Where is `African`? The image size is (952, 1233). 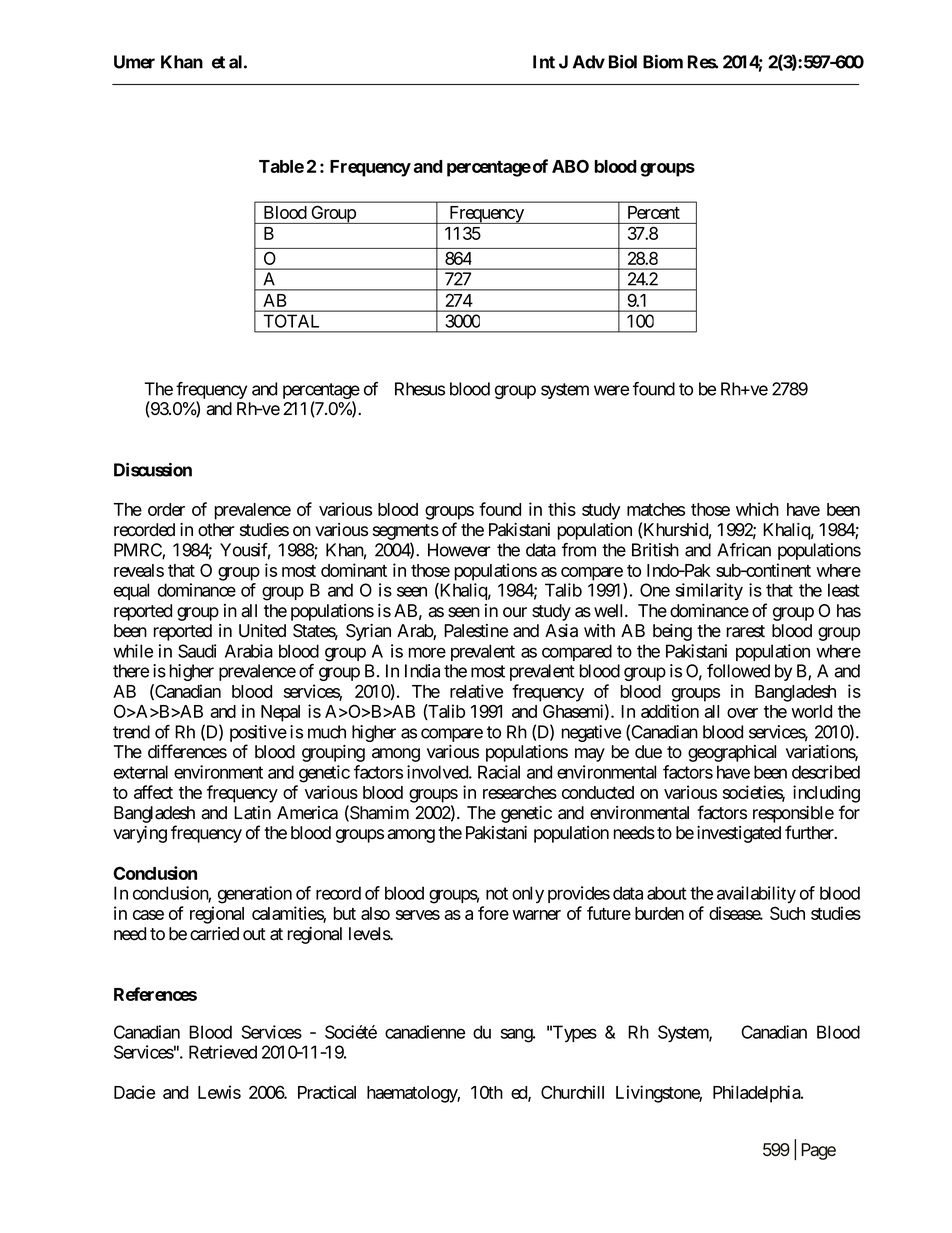
African is located at coordinates (744, 550).
